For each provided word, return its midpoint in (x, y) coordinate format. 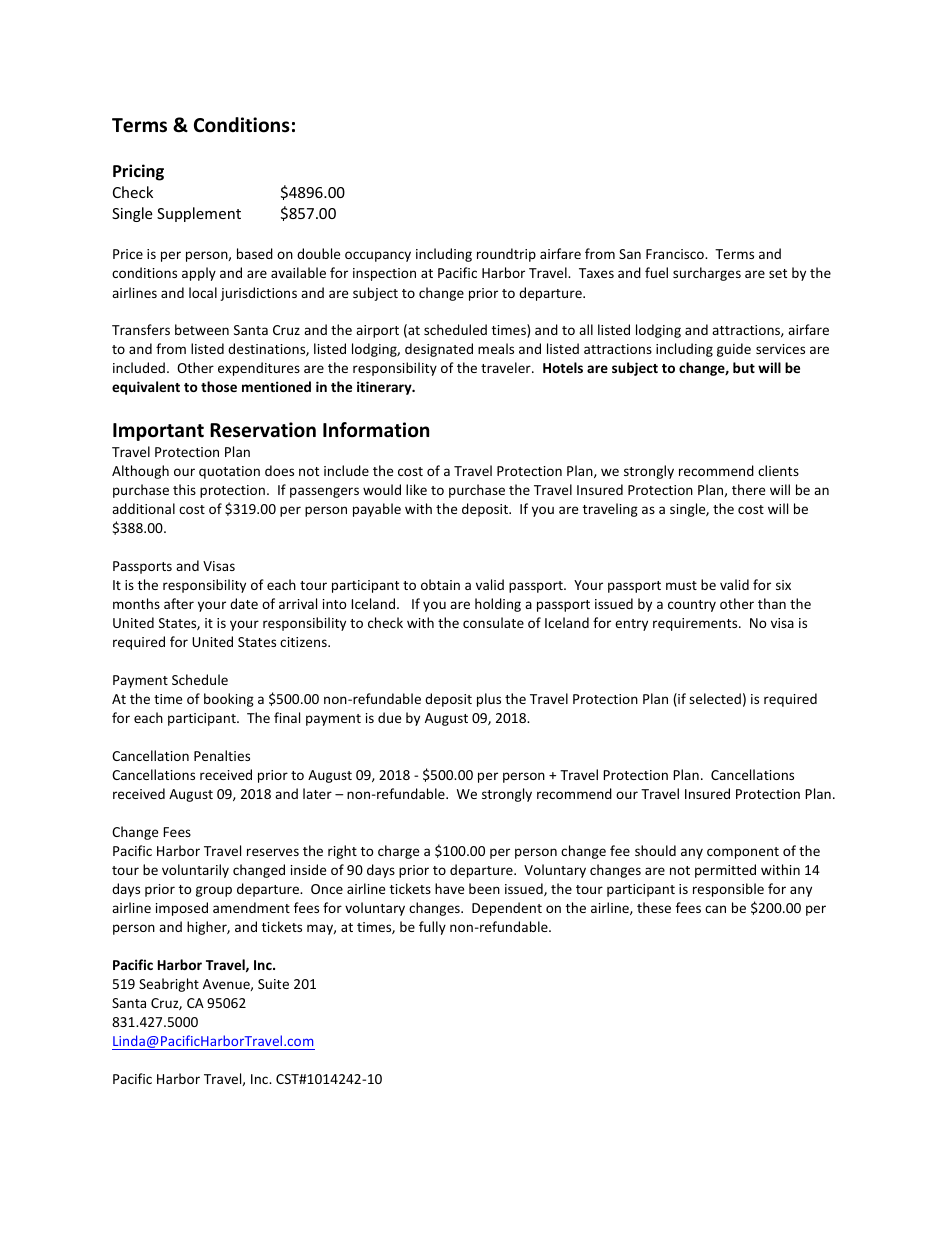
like (416, 489)
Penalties (222, 755)
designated (439, 350)
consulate (493, 622)
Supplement (199, 214)
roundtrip (506, 255)
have (449, 888)
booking (229, 700)
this (184, 489)
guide (734, 350)
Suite (273, 984)
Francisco (676, 254)
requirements (696, 624)
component (743, 853)
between (202, 329)
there (748, 489)
